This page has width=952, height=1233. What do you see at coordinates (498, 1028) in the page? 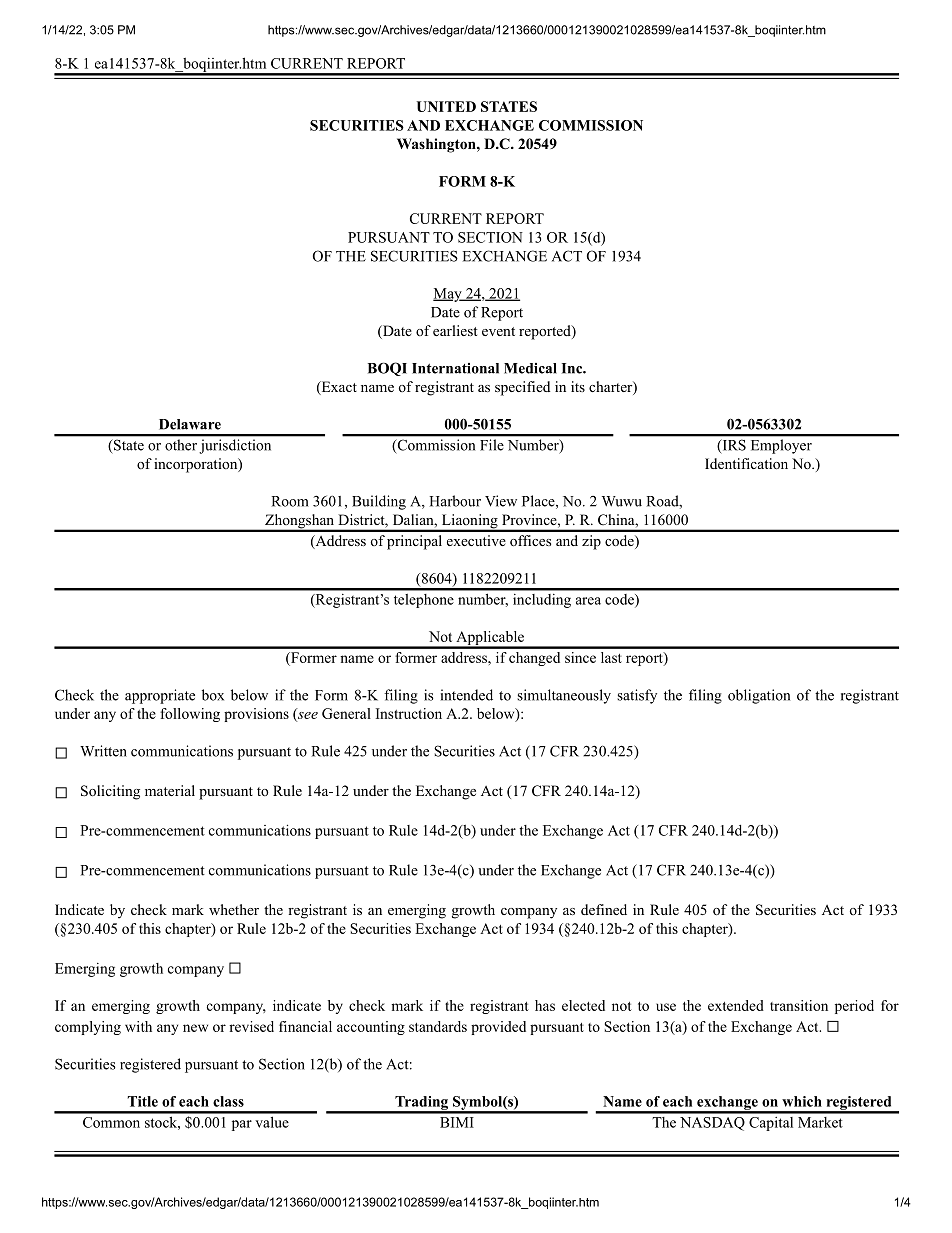
I see `provided` at bounding box center [498, 1028].
